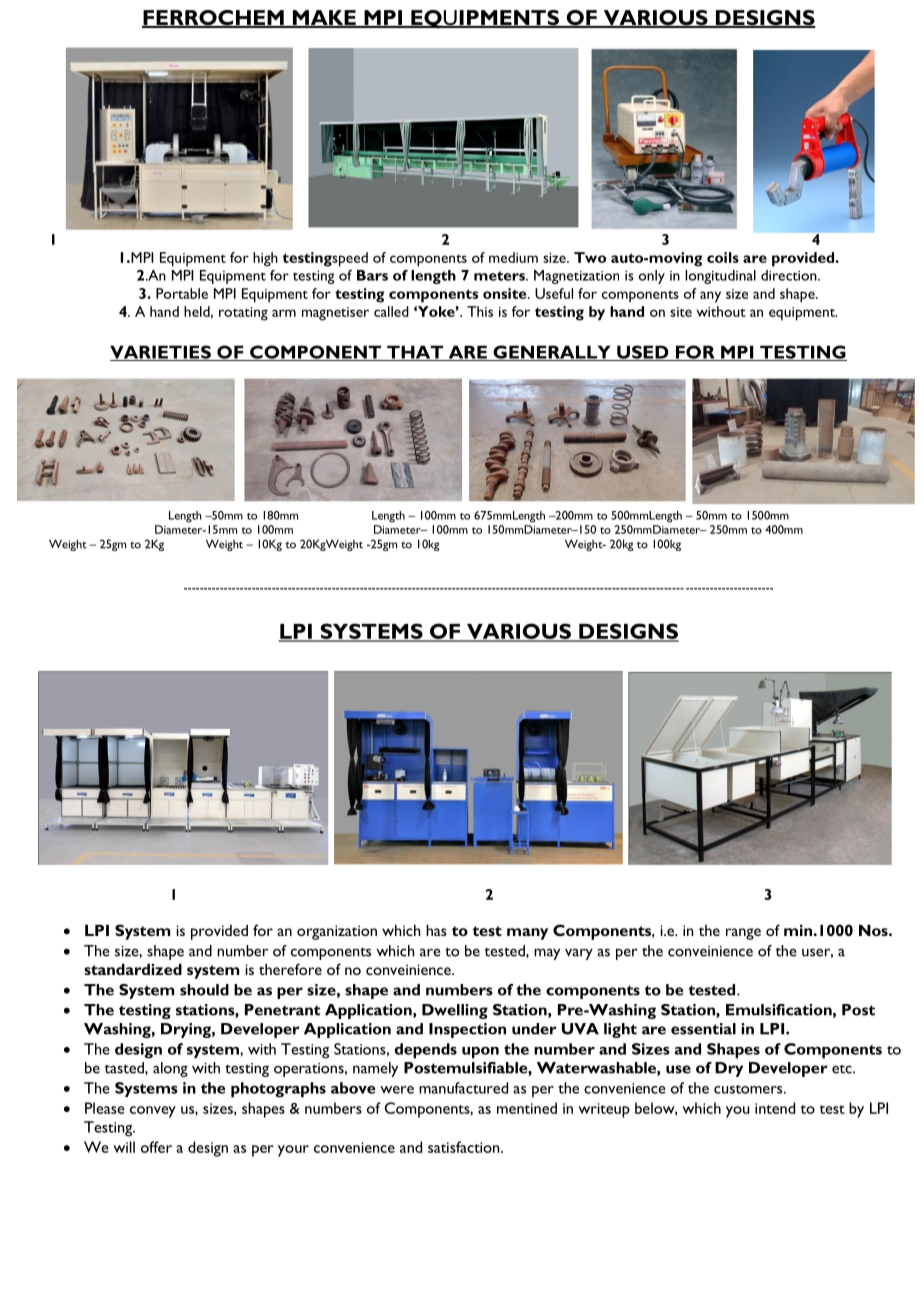  Describe the element at coordinates (436, 930) in the document. I see `has` at that location.
